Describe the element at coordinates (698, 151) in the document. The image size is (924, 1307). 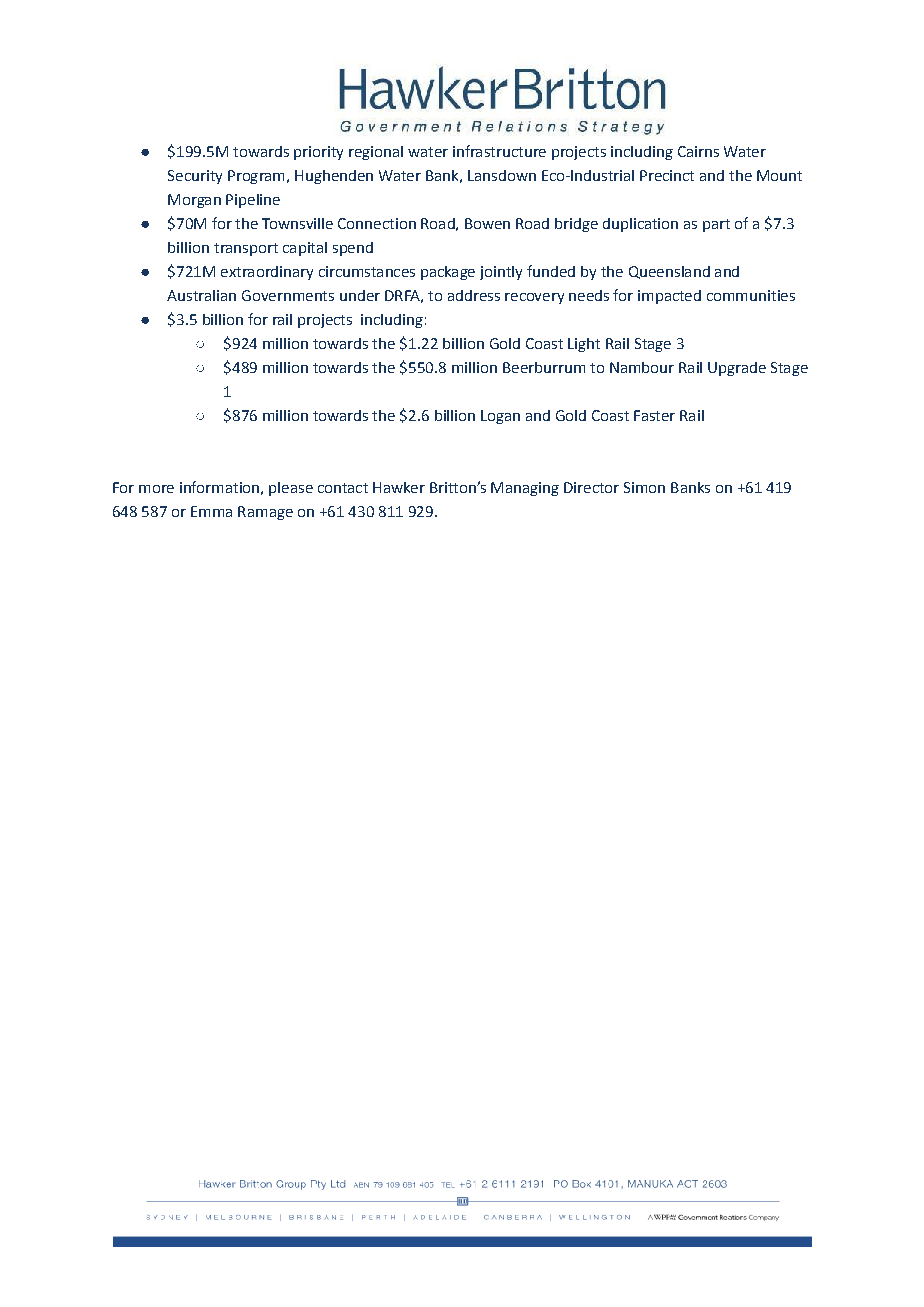
I see `Cairns` at that location.
